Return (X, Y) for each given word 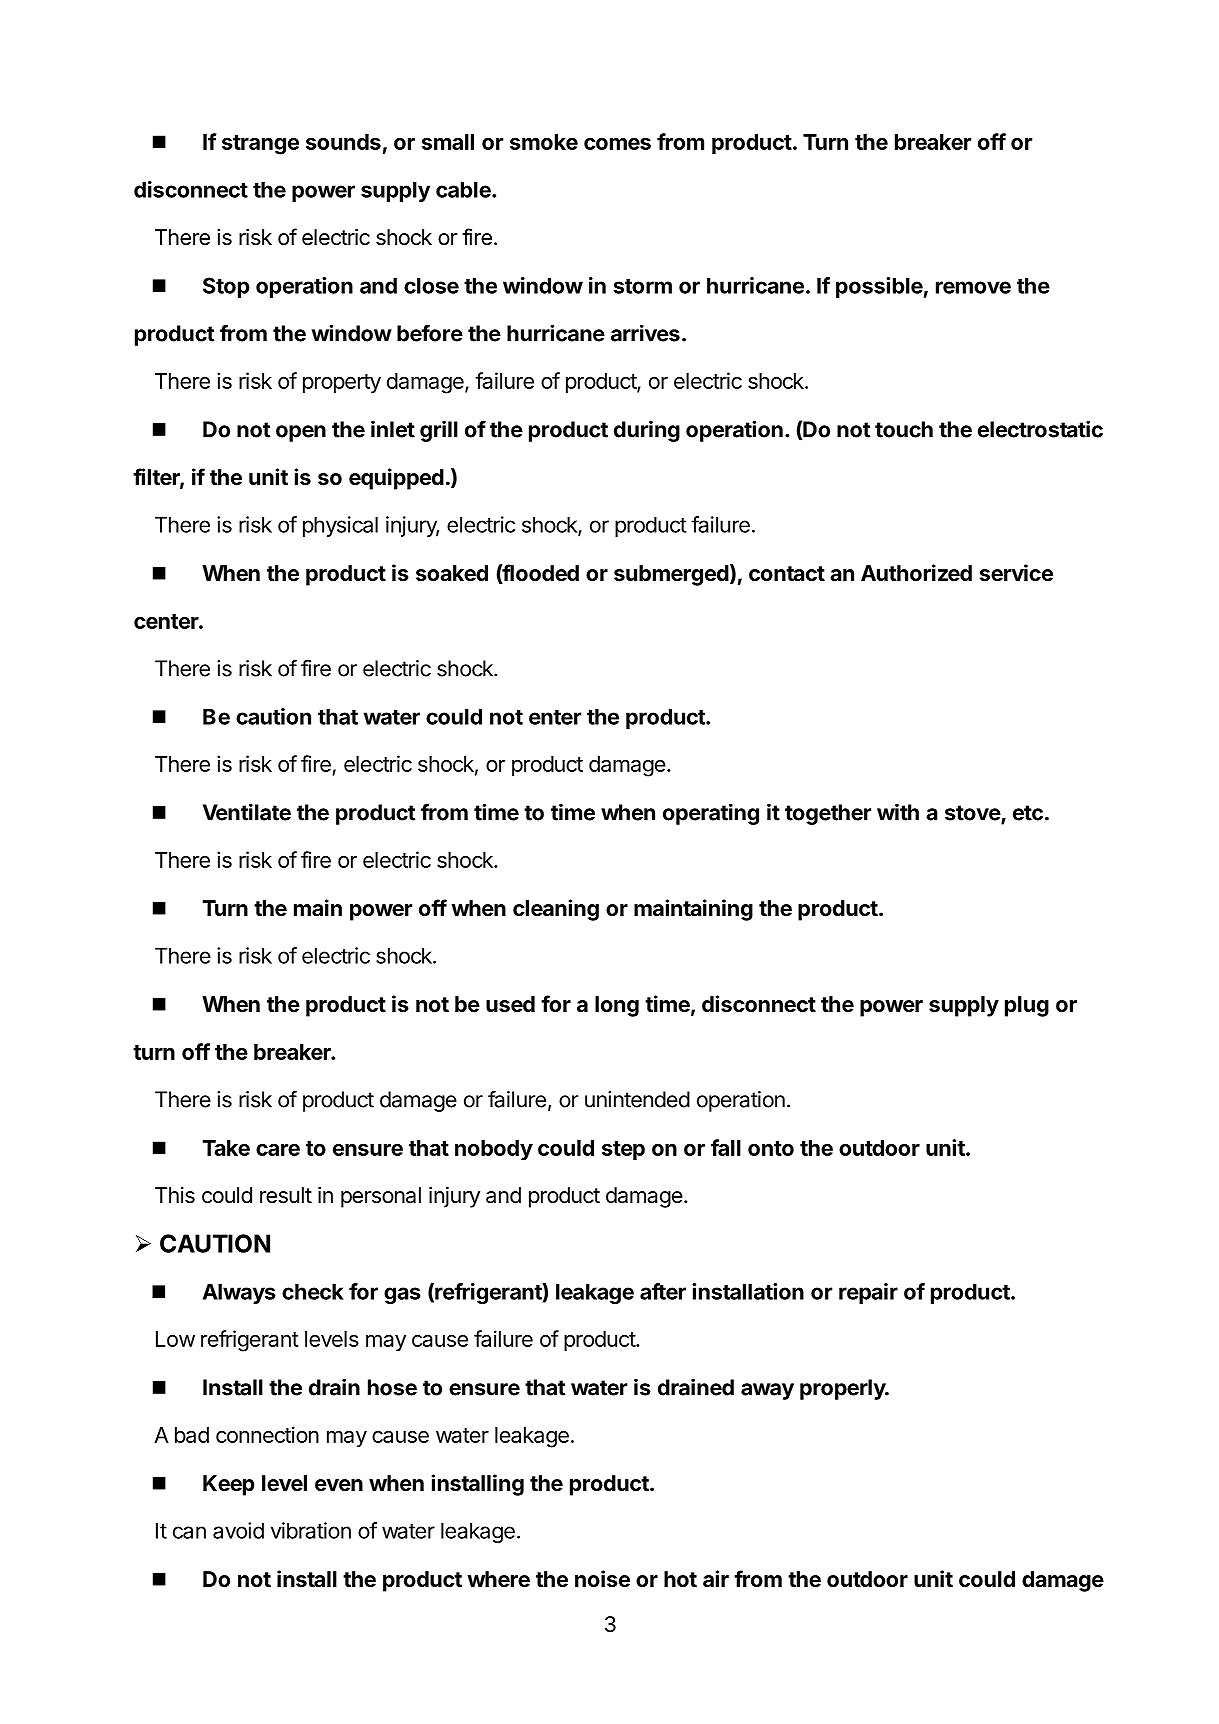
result (286, 1195)
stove (973, 814)
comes (617, 144)
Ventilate (246, 812)
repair (868, 1293)
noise (602, 1578)
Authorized (916, 573)
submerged (671, 575)
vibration (311, 1530)
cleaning (556, 910)
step (623, 1150)
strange (260, 145)
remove (973, 287)
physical (340, 526)
